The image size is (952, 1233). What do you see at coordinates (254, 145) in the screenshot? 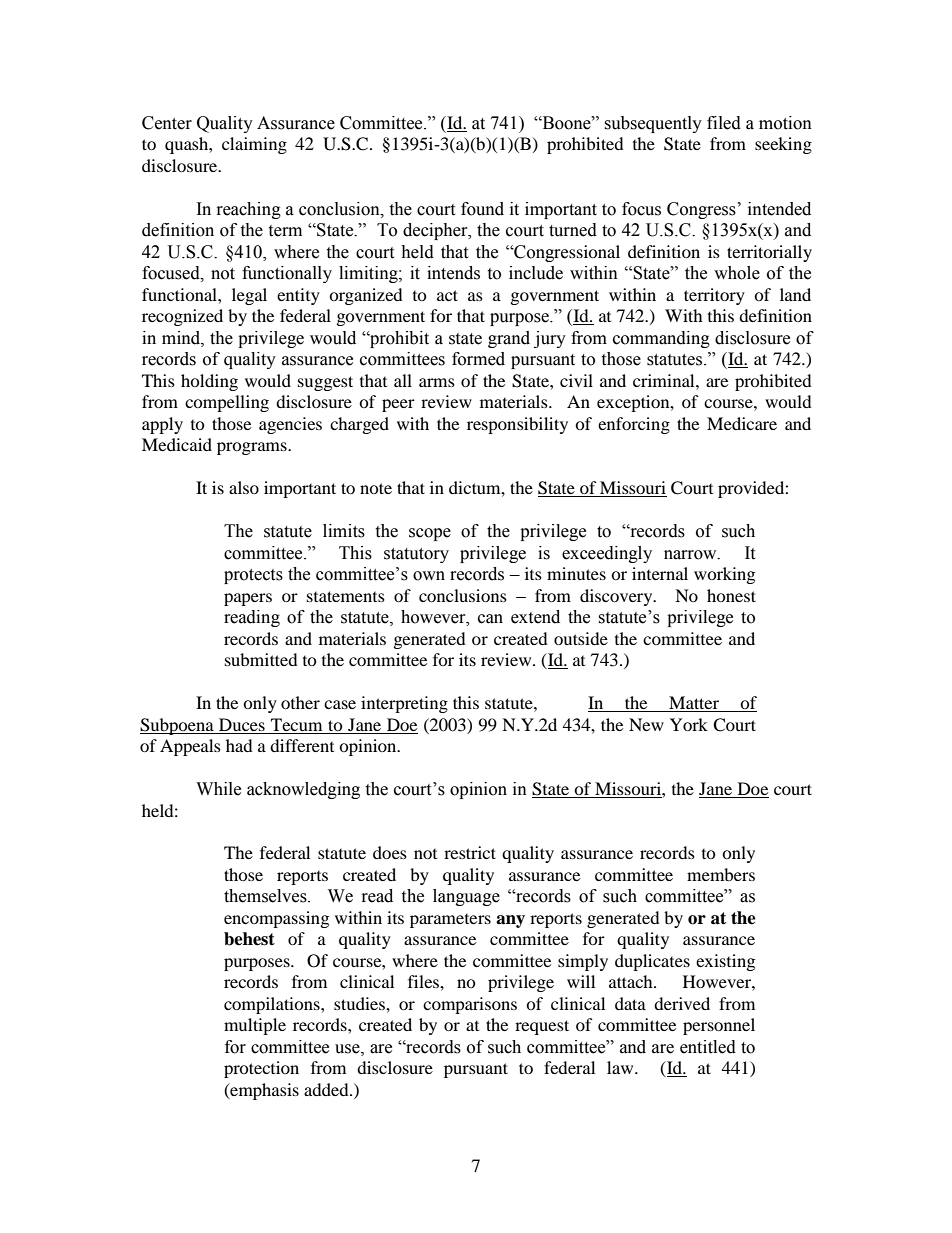
I see `claiming` at bounding box center [254, 145].
